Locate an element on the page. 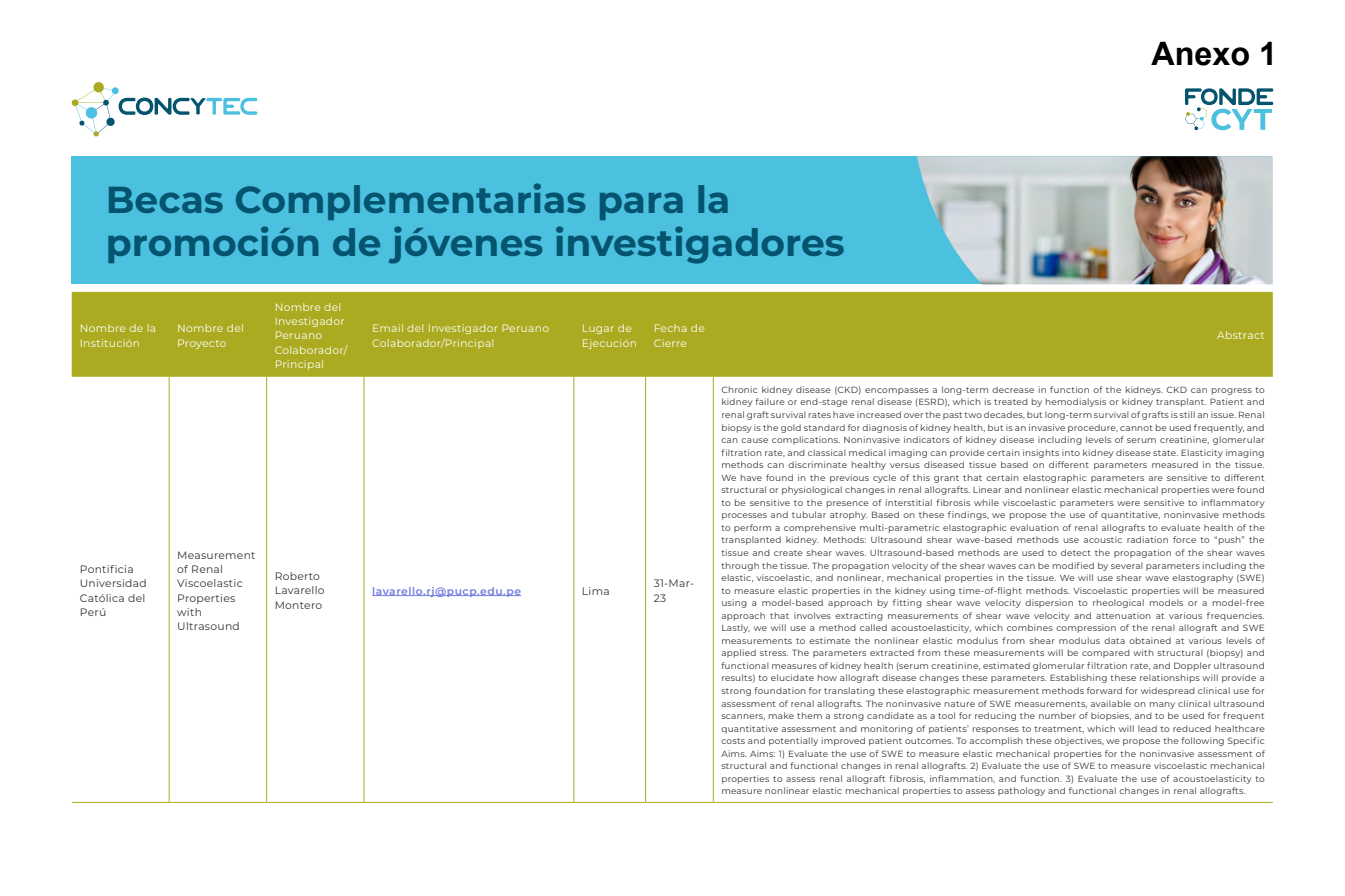 Image resolution: width=1345 pixels, height=896 pixels. potentially is located at coordinates (793, 741).
